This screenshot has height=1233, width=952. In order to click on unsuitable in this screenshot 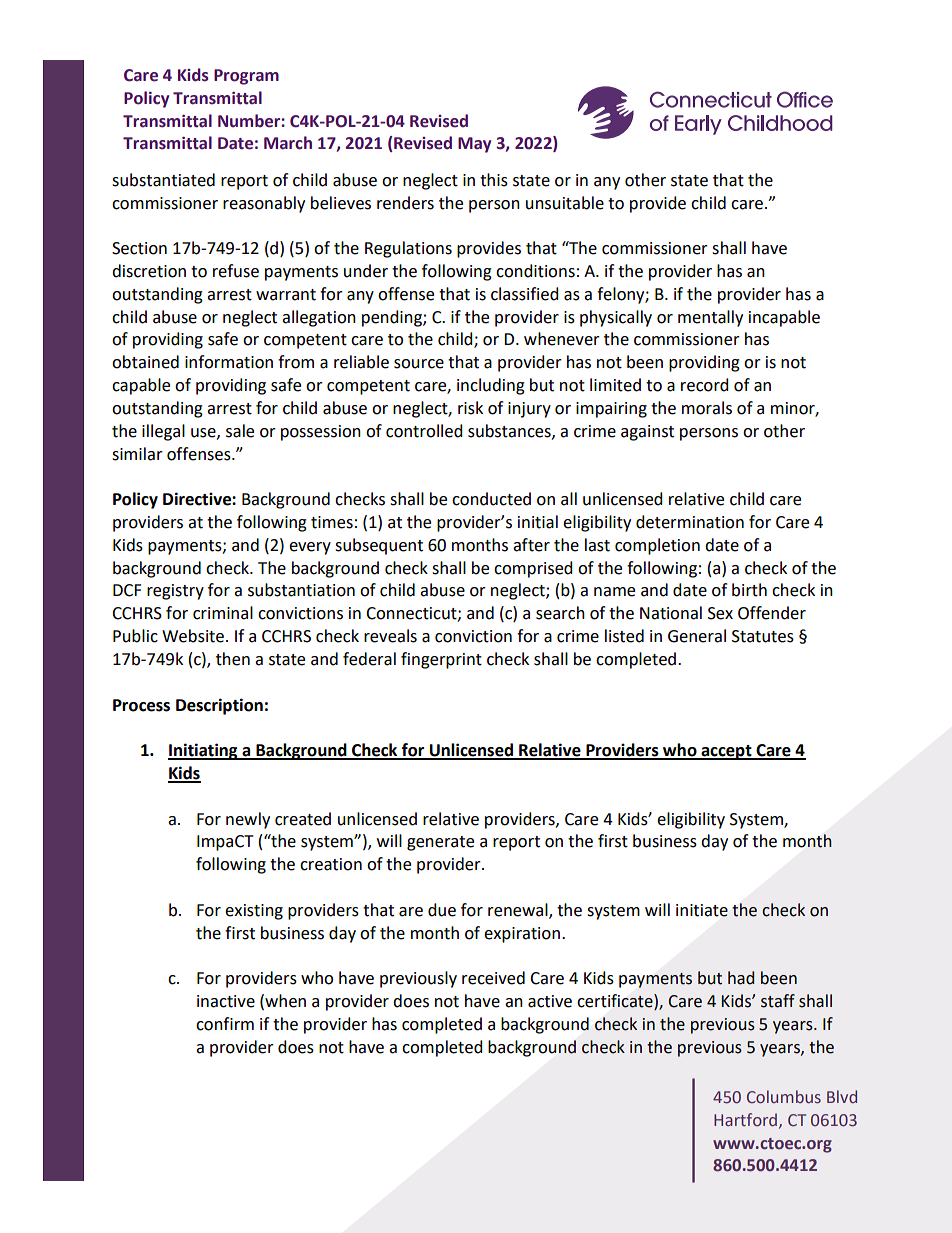, I will do `click(565, 203)`.
